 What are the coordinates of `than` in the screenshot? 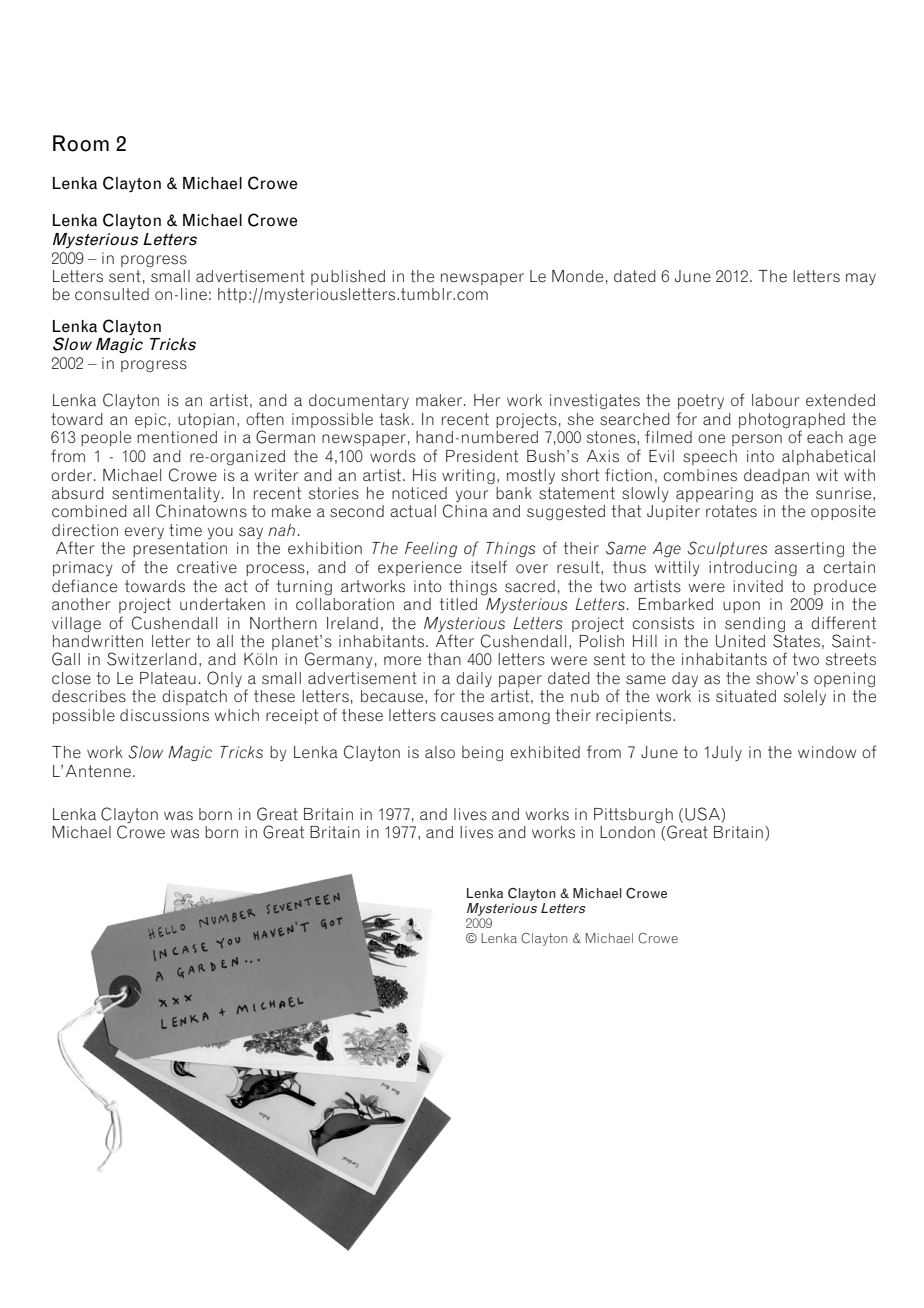 It's located at (444, 659).
